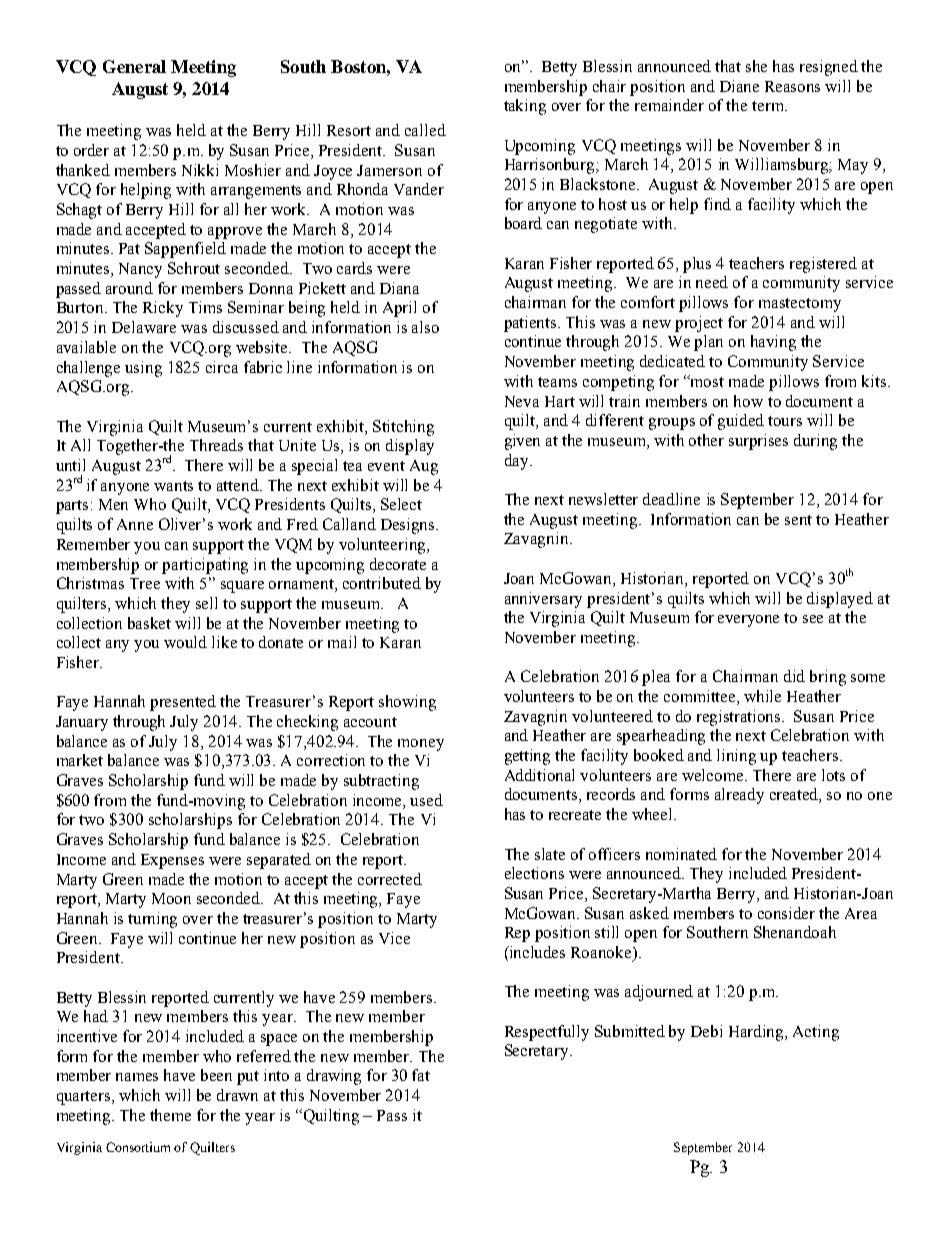 The image size is (952, 1233). Describe the element at coordinates (769, 106) in the page. I see `term` at that location.
